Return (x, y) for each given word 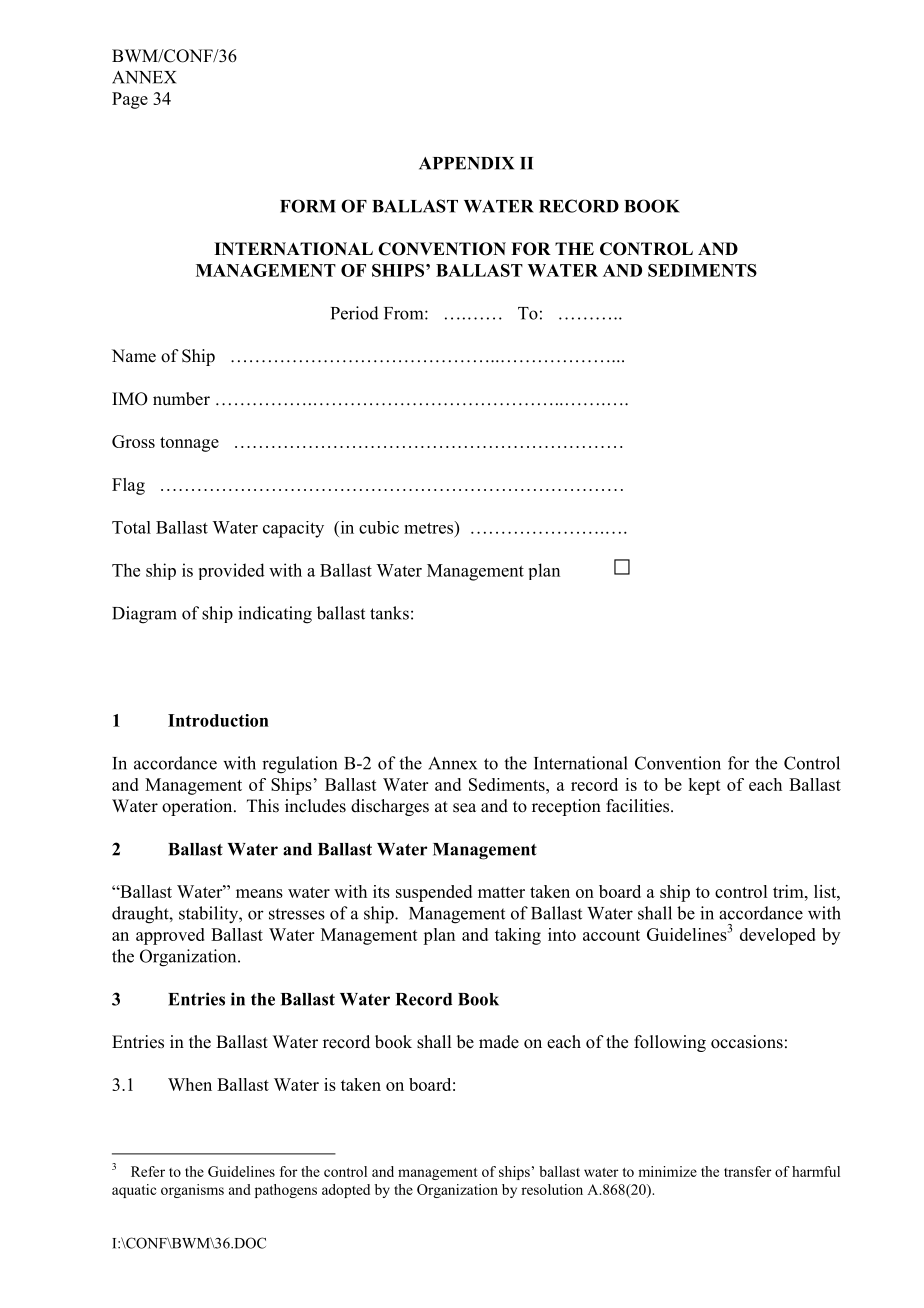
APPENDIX (466, 163)
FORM (308, 206)
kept (704, 786)
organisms (192, 1191)
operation (198, 807)
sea (464, 808)
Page (130, 100)
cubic (379, 527)
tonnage (189, 444)
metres (430, 527)
